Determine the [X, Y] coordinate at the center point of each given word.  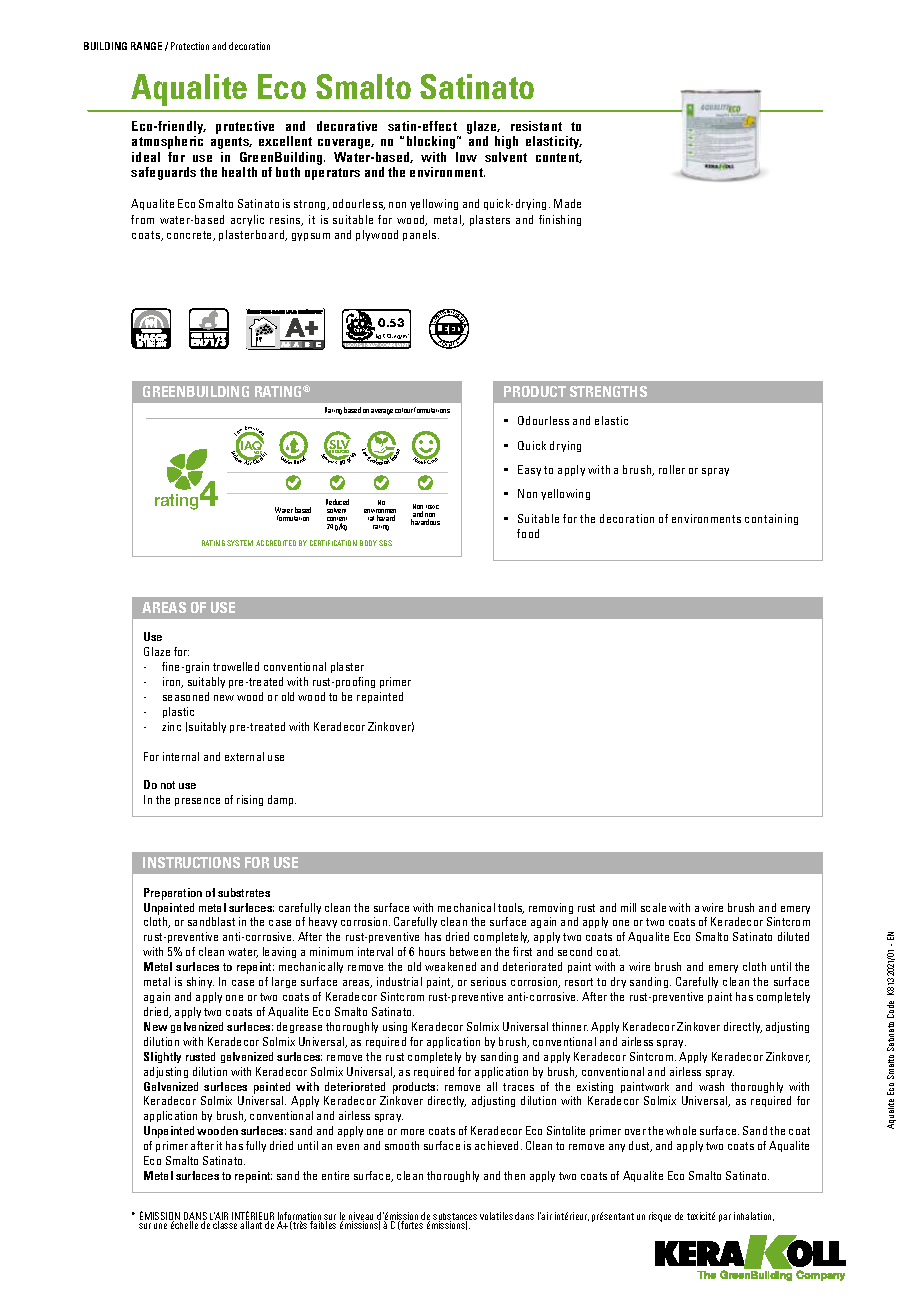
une [160, 1226]
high [506, 142]
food [528, 533]
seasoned [186, 696]
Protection [190, 46]
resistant [536, 126]
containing [771, 519]
